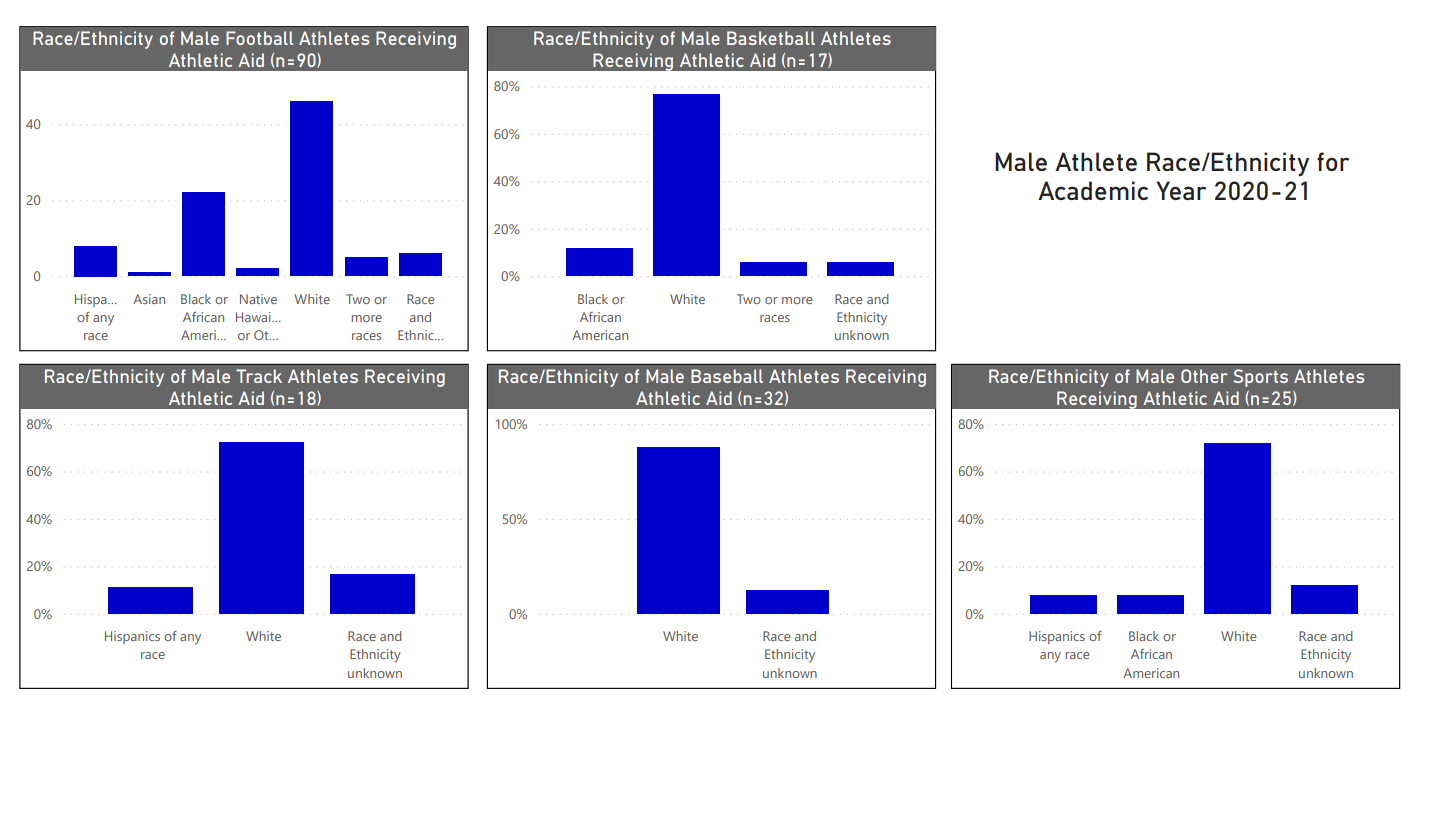 The width and height of the image is (1456, 830). What do you see at coordinates (1333, 161) in the image?
I see `for` at bounding box center [1333, 161].
